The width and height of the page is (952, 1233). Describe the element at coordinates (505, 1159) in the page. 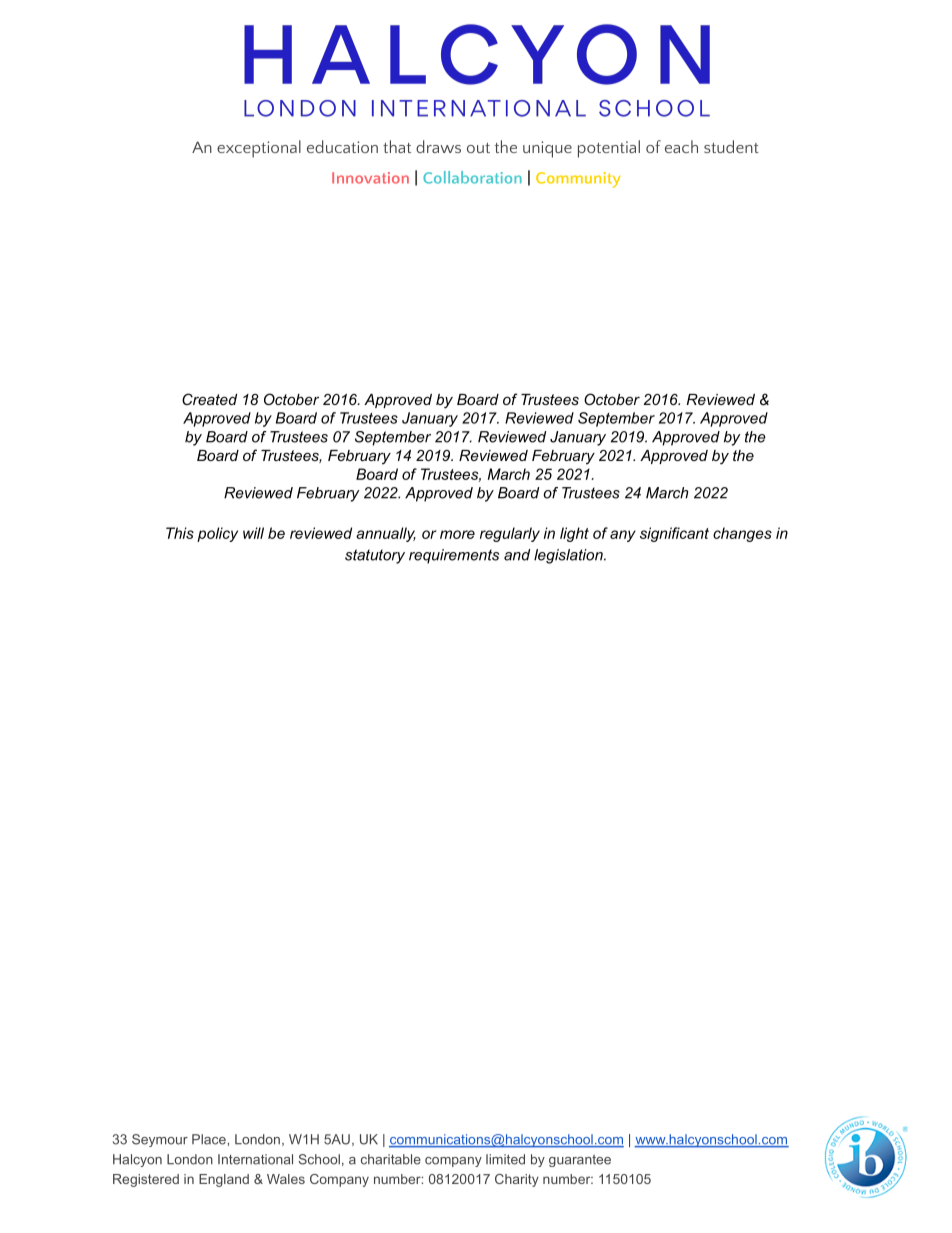

I see `limited` at that location.
